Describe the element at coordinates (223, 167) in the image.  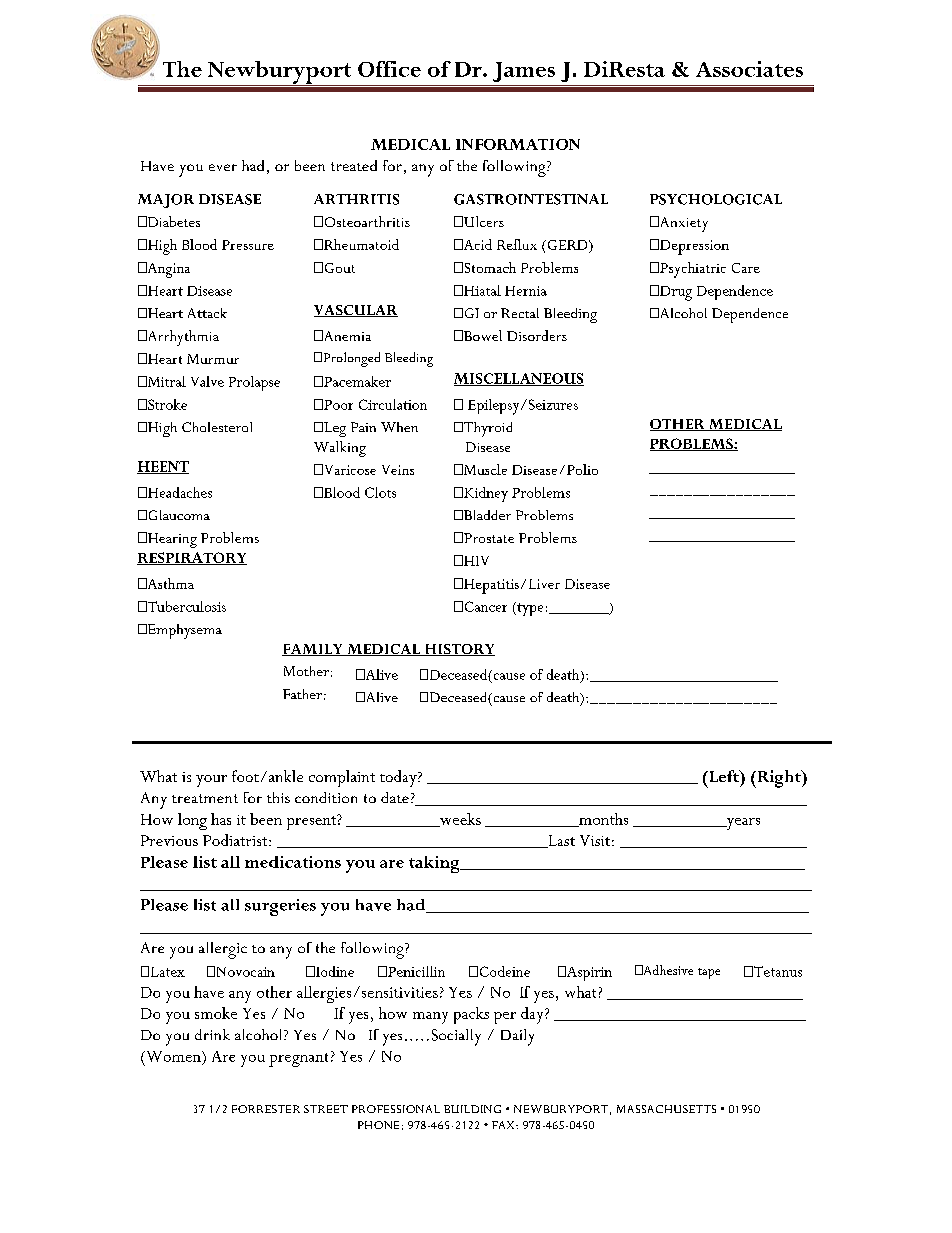
I see `ever` at that location.
